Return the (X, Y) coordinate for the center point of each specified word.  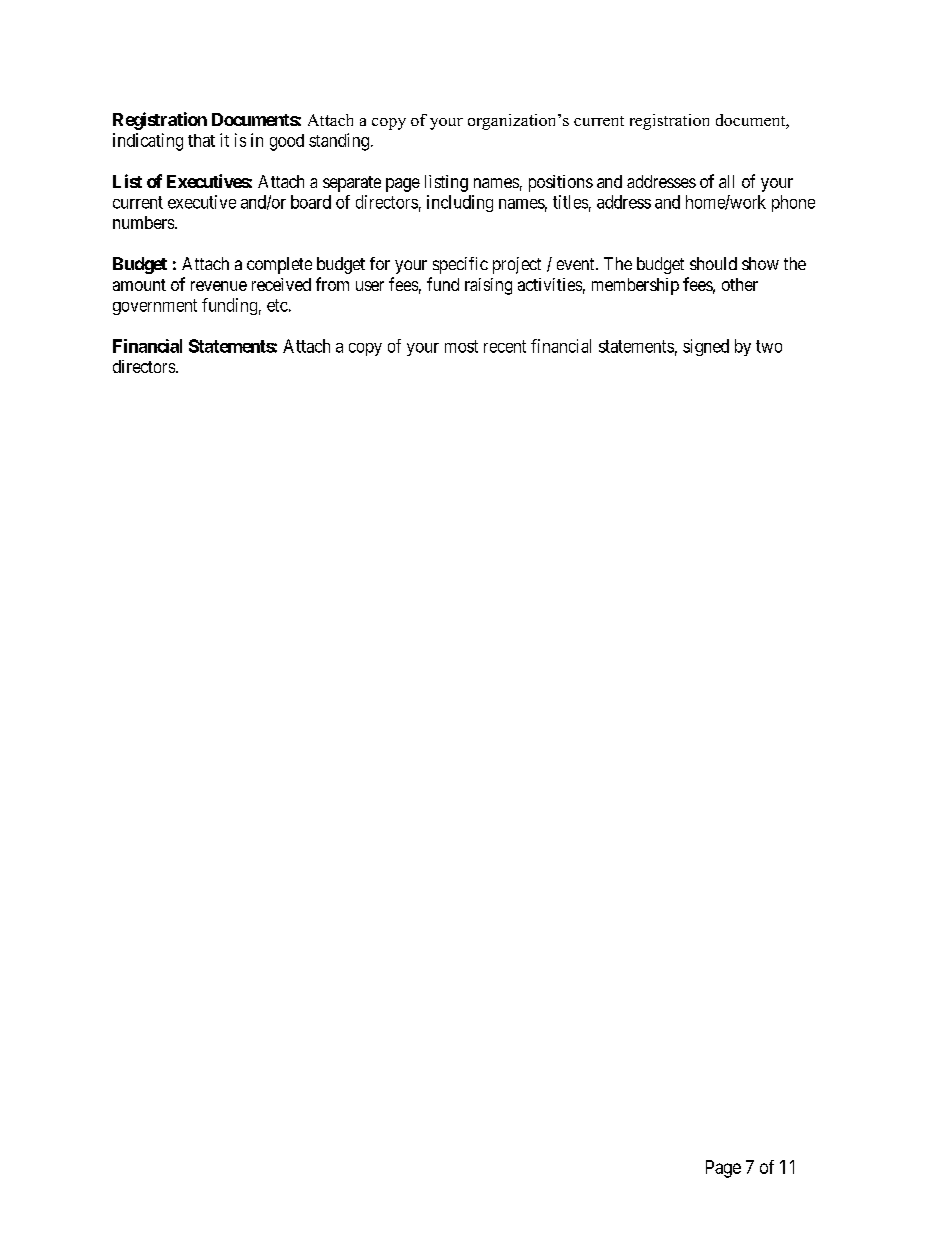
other (740, 284)
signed (706, 347)
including (460, 203)
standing (339, 142)
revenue (219, 286)
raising (488, 286)
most (461, 346)
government (155, 307)
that (201, 140)
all (726, 181)
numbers (144, 222)
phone (793, 203)
